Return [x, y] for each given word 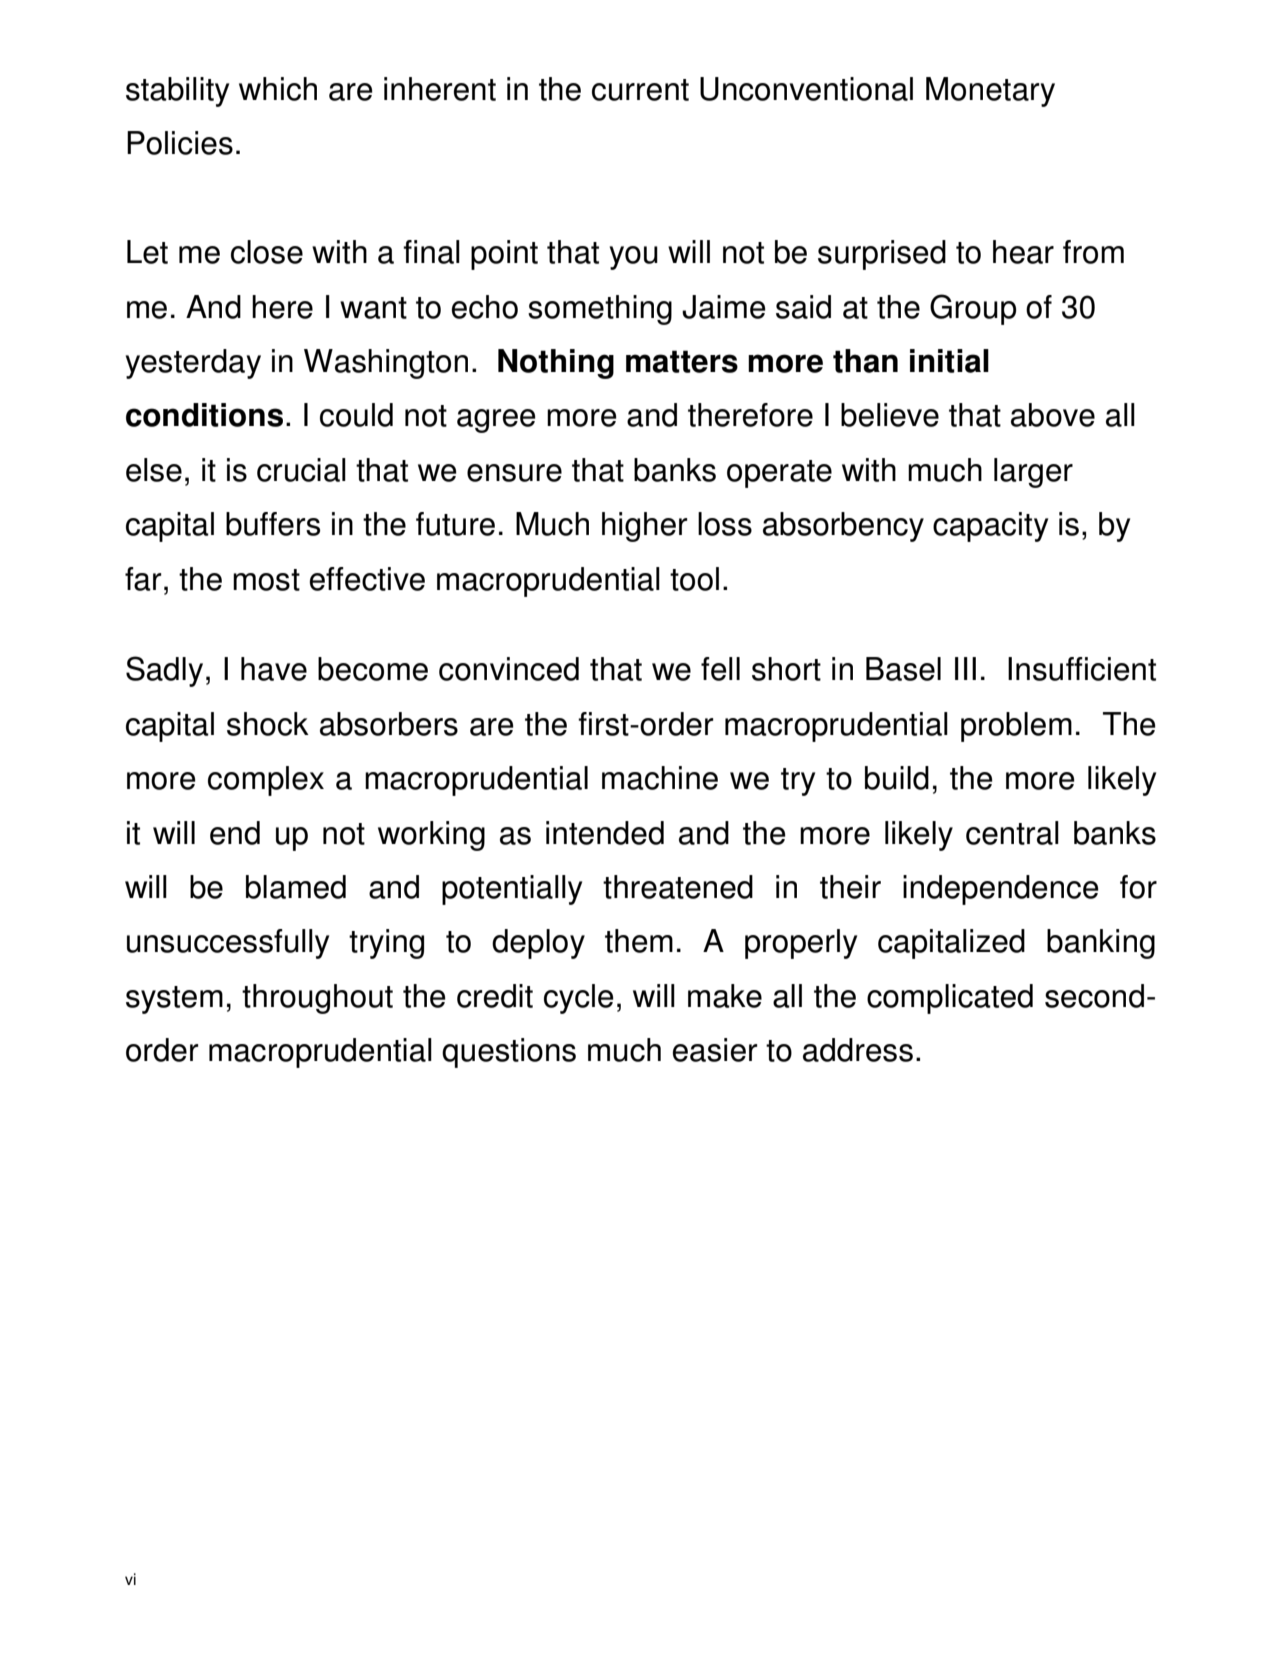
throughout [317, 999]
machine [660, 778]
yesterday [193, 364]
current [640, 90]
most [266, 580]
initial [949, 361]
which [278, 89]
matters [682, 361]
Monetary [990, 92]
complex [266, 781]
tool [694, 579]
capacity [990, 527]
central [1012, 833]
